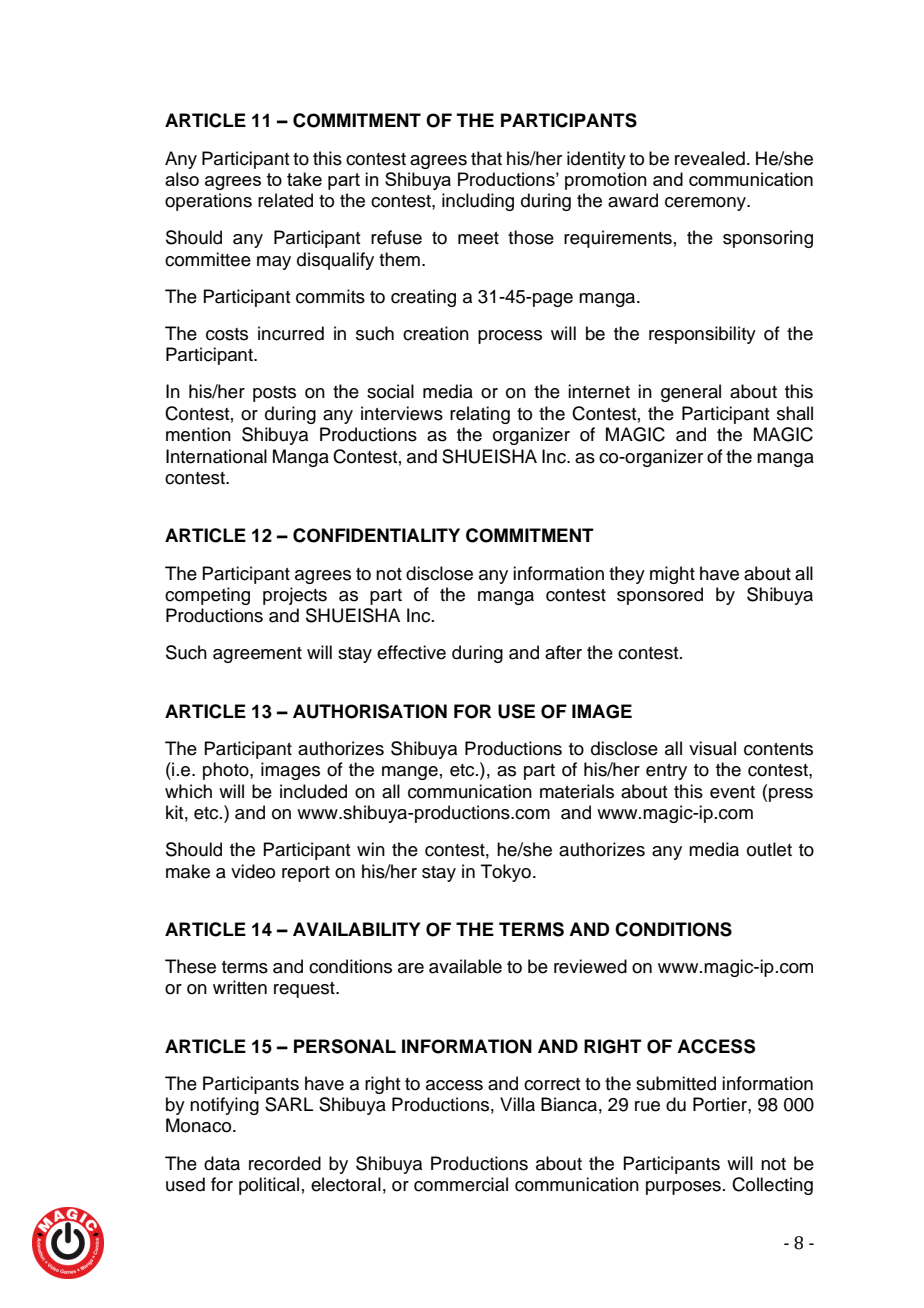 This page has height=1308, width=924. What do you see at coordinates (478, 202) in the page?
I see `including` at bounding box center [478, 202].
